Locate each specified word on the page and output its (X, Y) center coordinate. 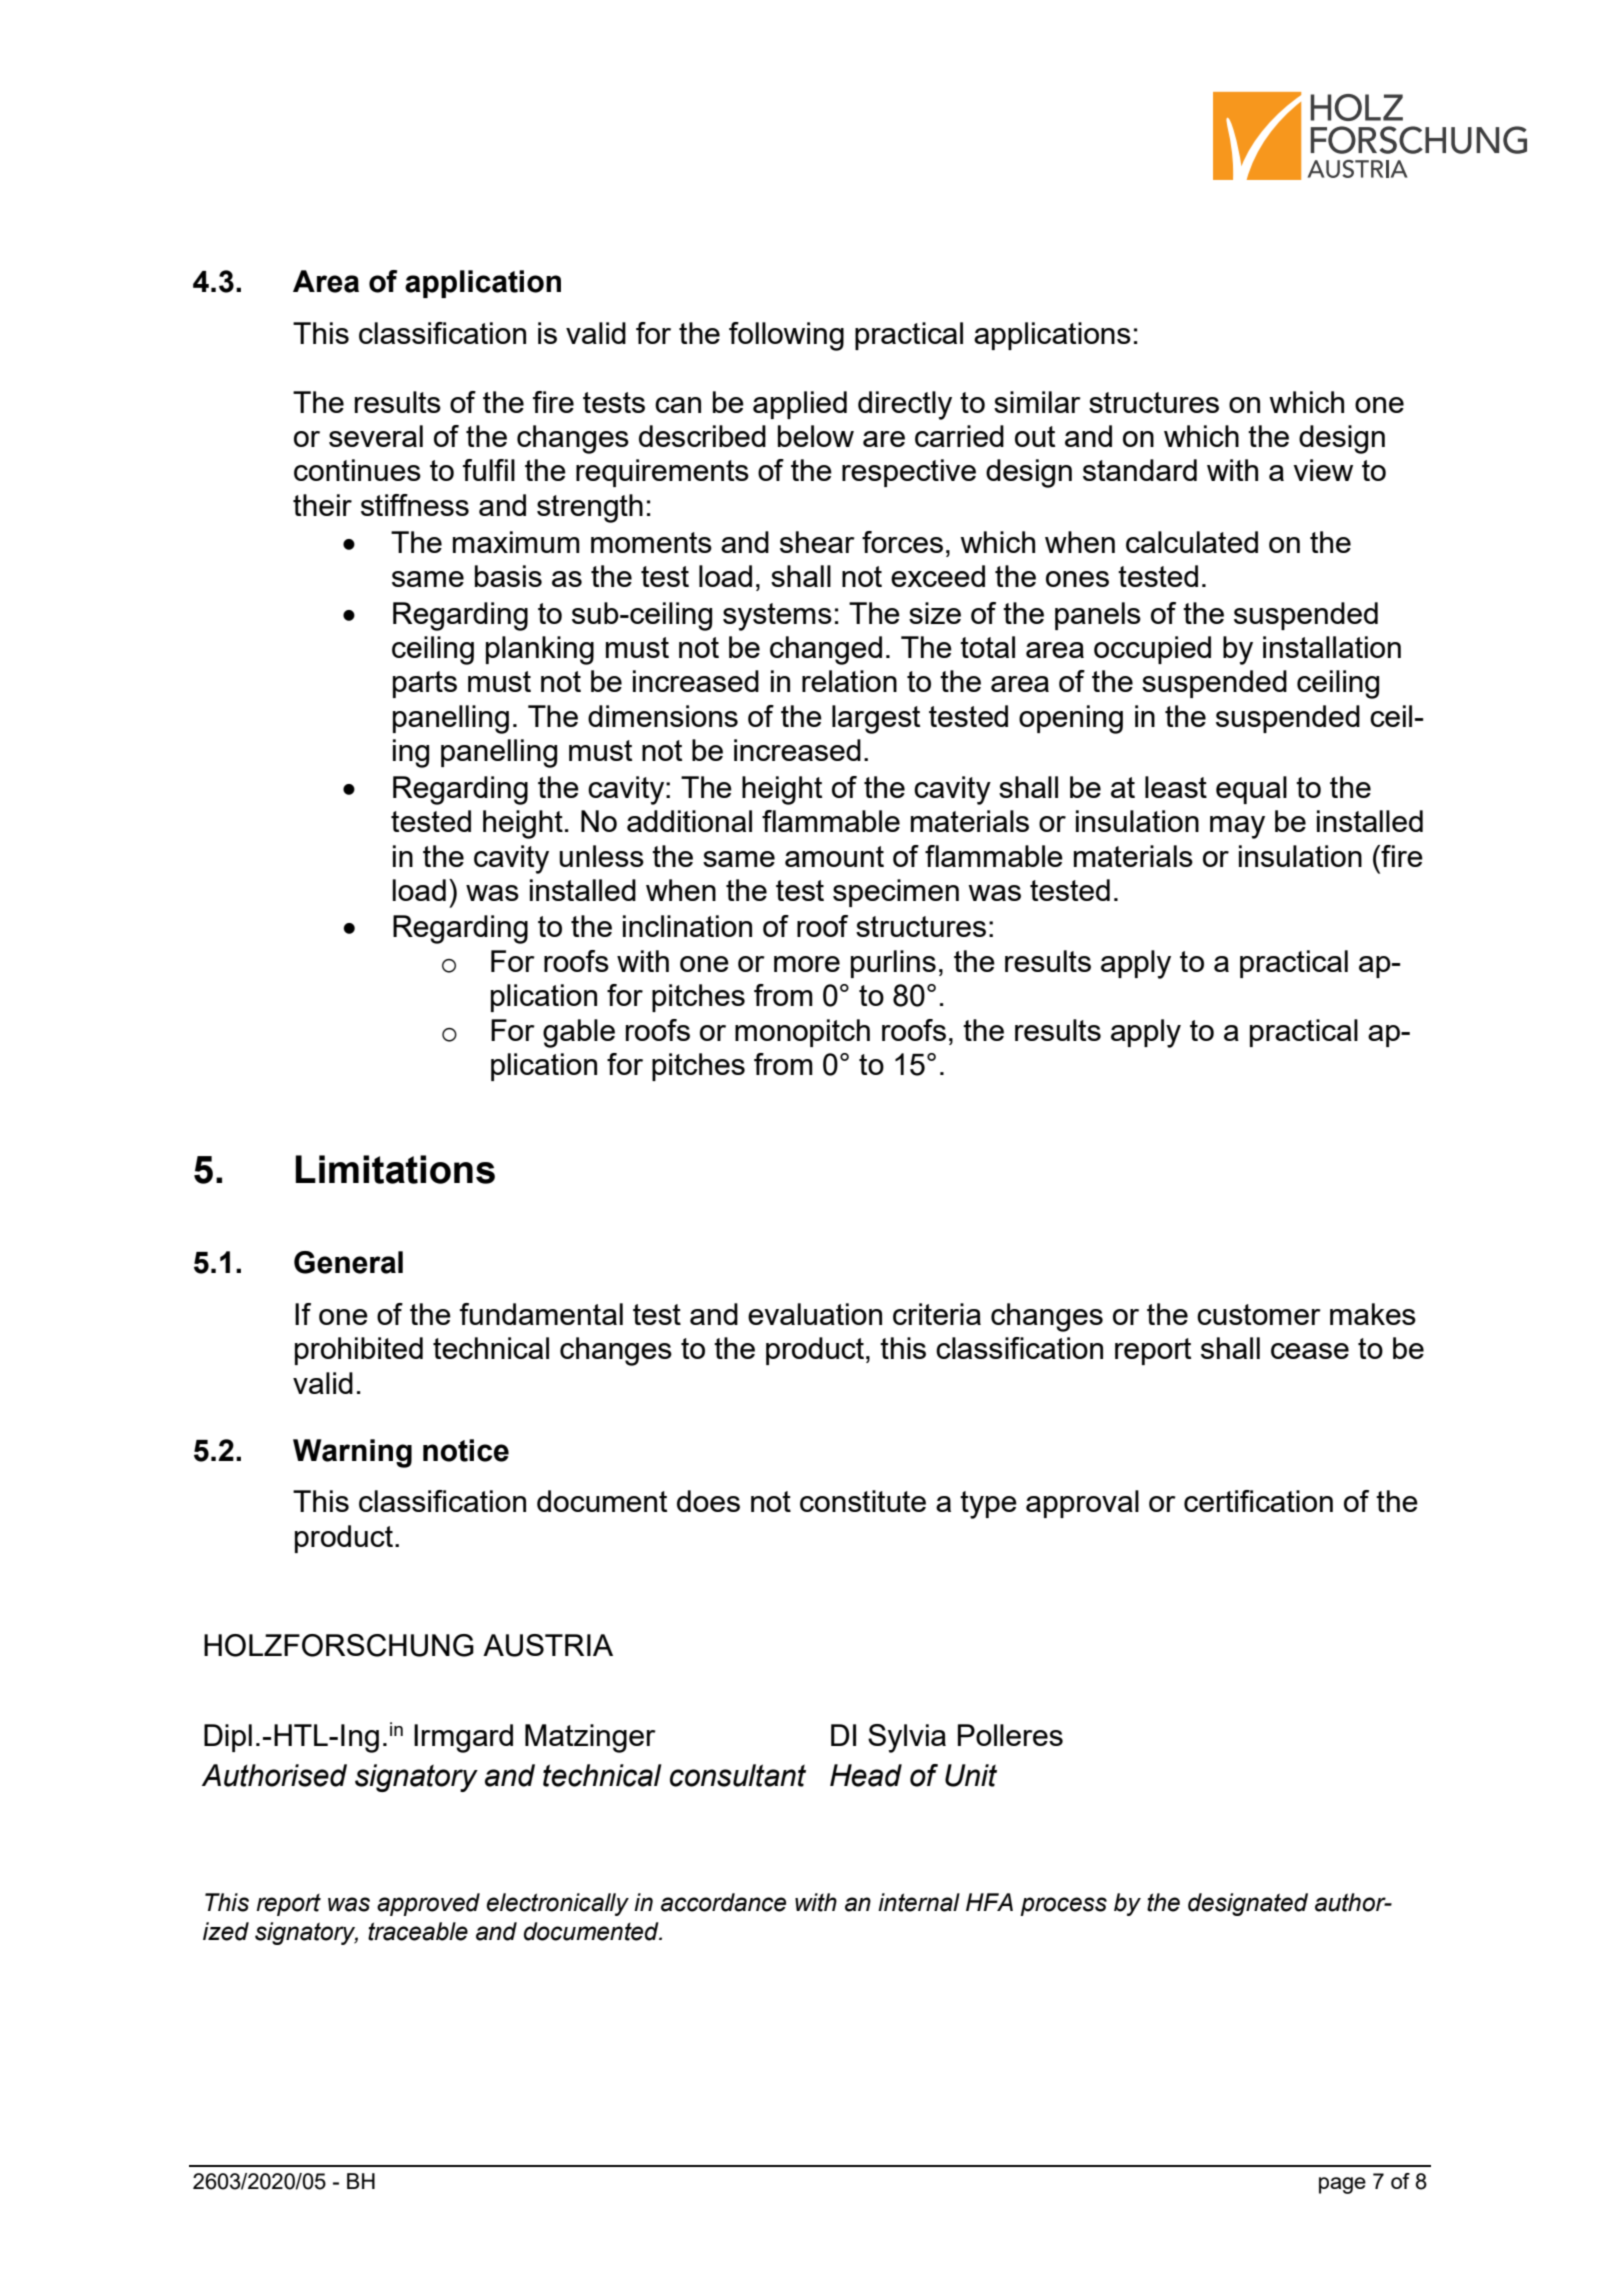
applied (800, 405)
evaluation (815, 1314)
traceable (418, 1931)
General (348, 1262)
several (376, 436)
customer (1259, 1314)
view (1323, 470)
